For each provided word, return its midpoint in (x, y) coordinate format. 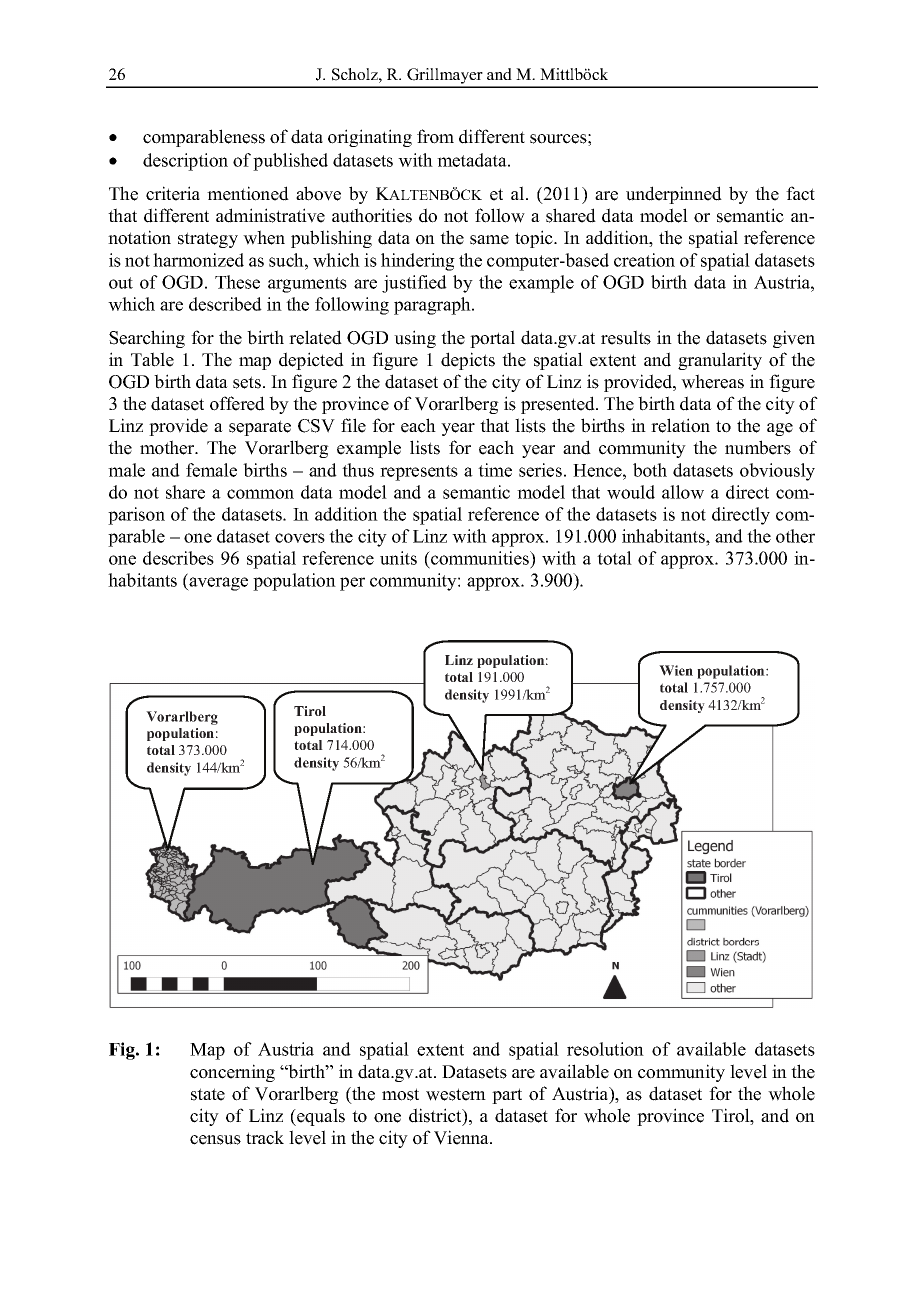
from (435, 136)
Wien (676, 670)
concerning (232, 1073)
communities (480, 558)
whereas (712, 381)
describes (178, 558)
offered (237, 403)
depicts (468, 361)
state (208, 1094)
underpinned (674, 195)
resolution (605, 1049)
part (507, 1096)
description (185, 162)
